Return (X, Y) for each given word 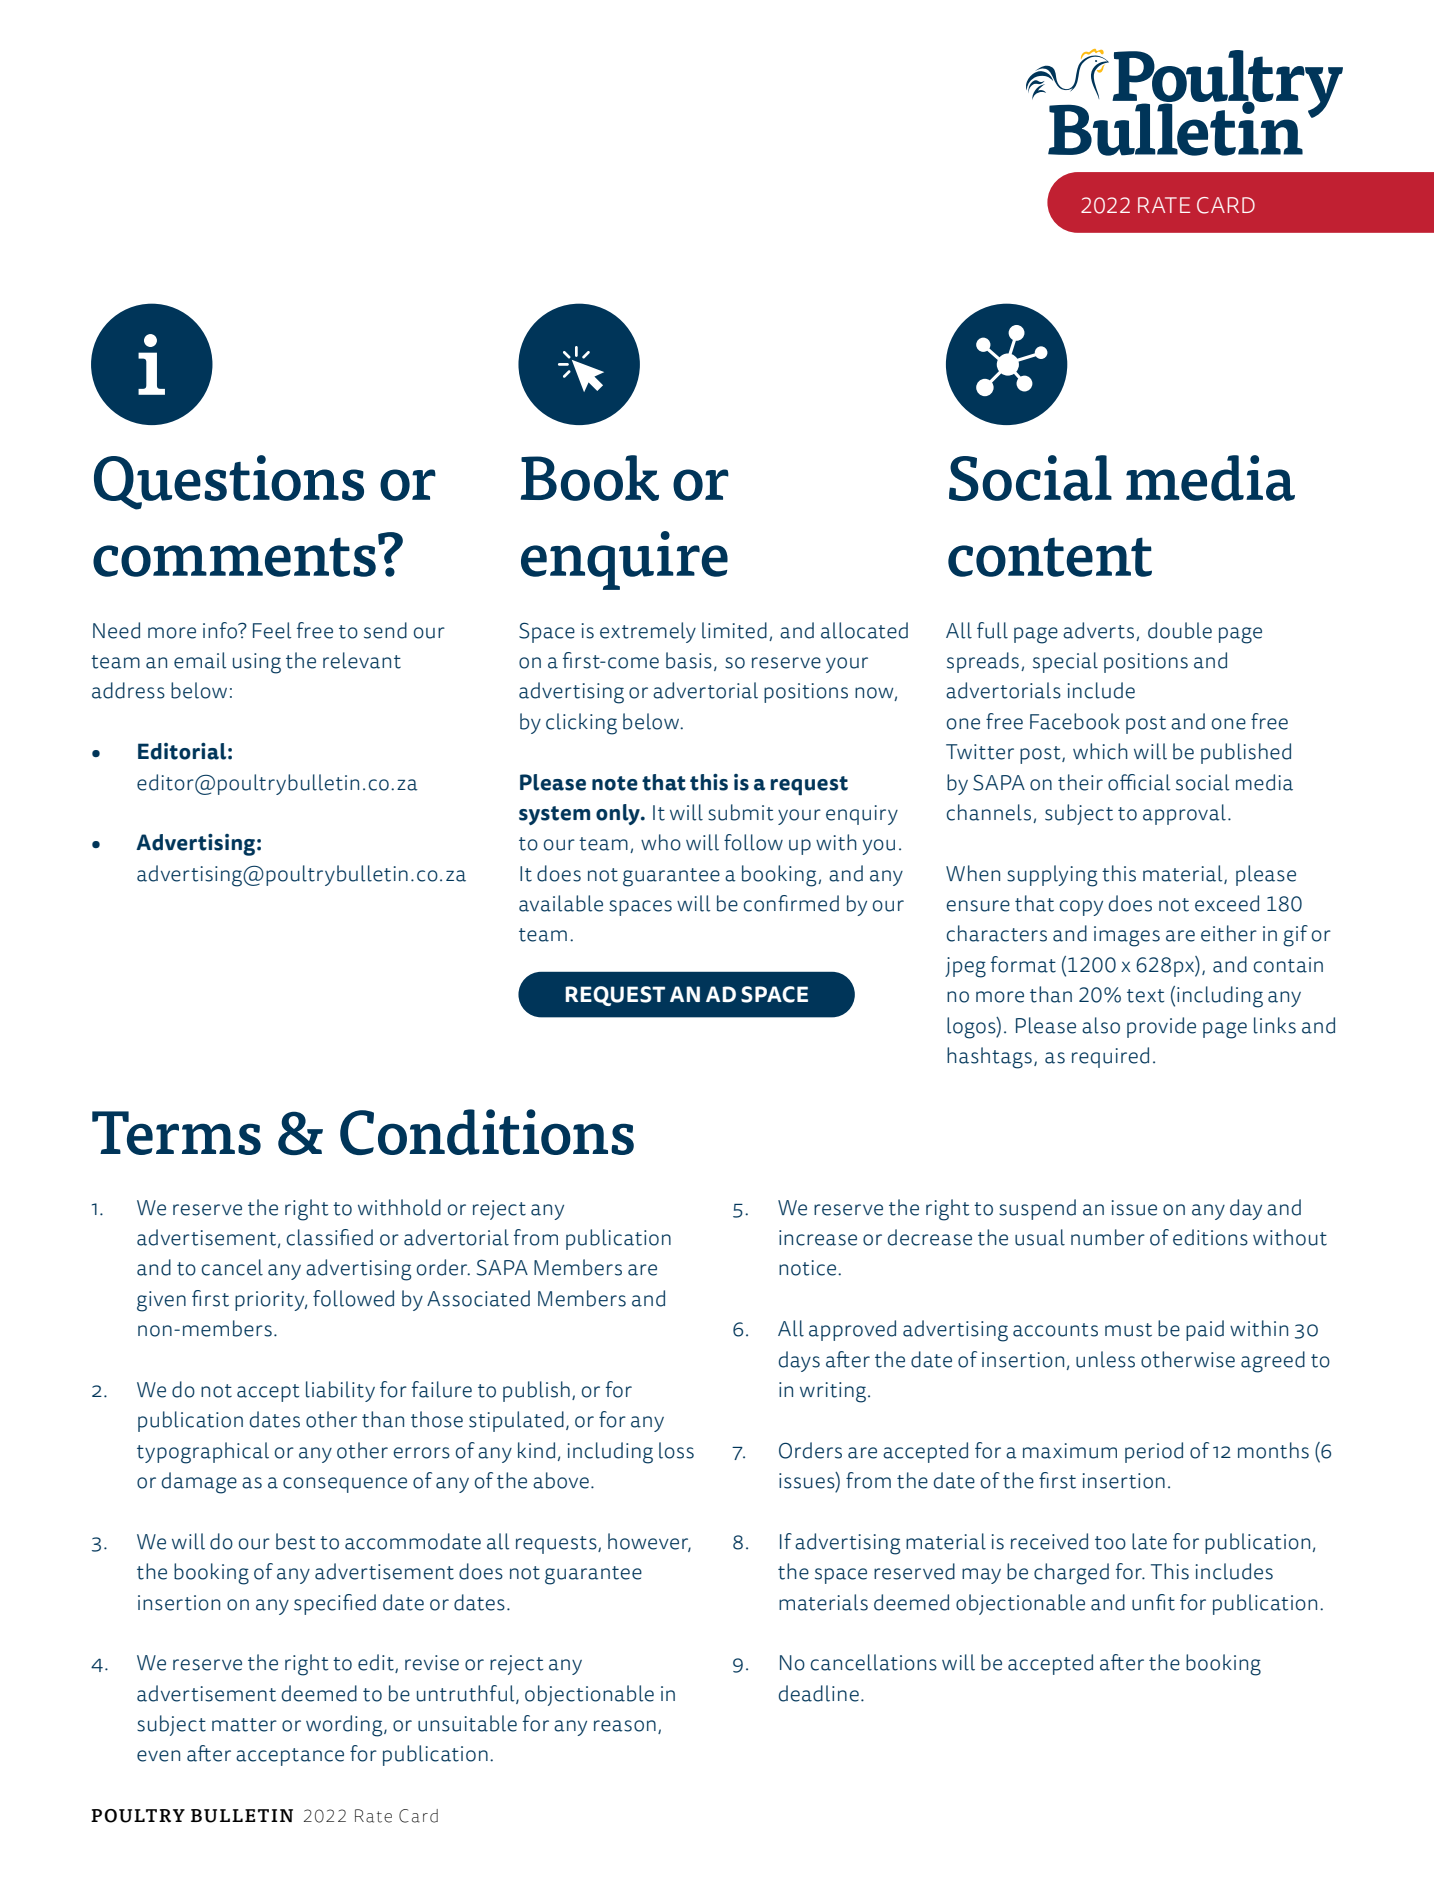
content (1050, 557)
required (1110, 1057)
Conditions (487, 1132)
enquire (624, 560)
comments (234, 557)
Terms (176, 1133)
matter (244, 1725)
